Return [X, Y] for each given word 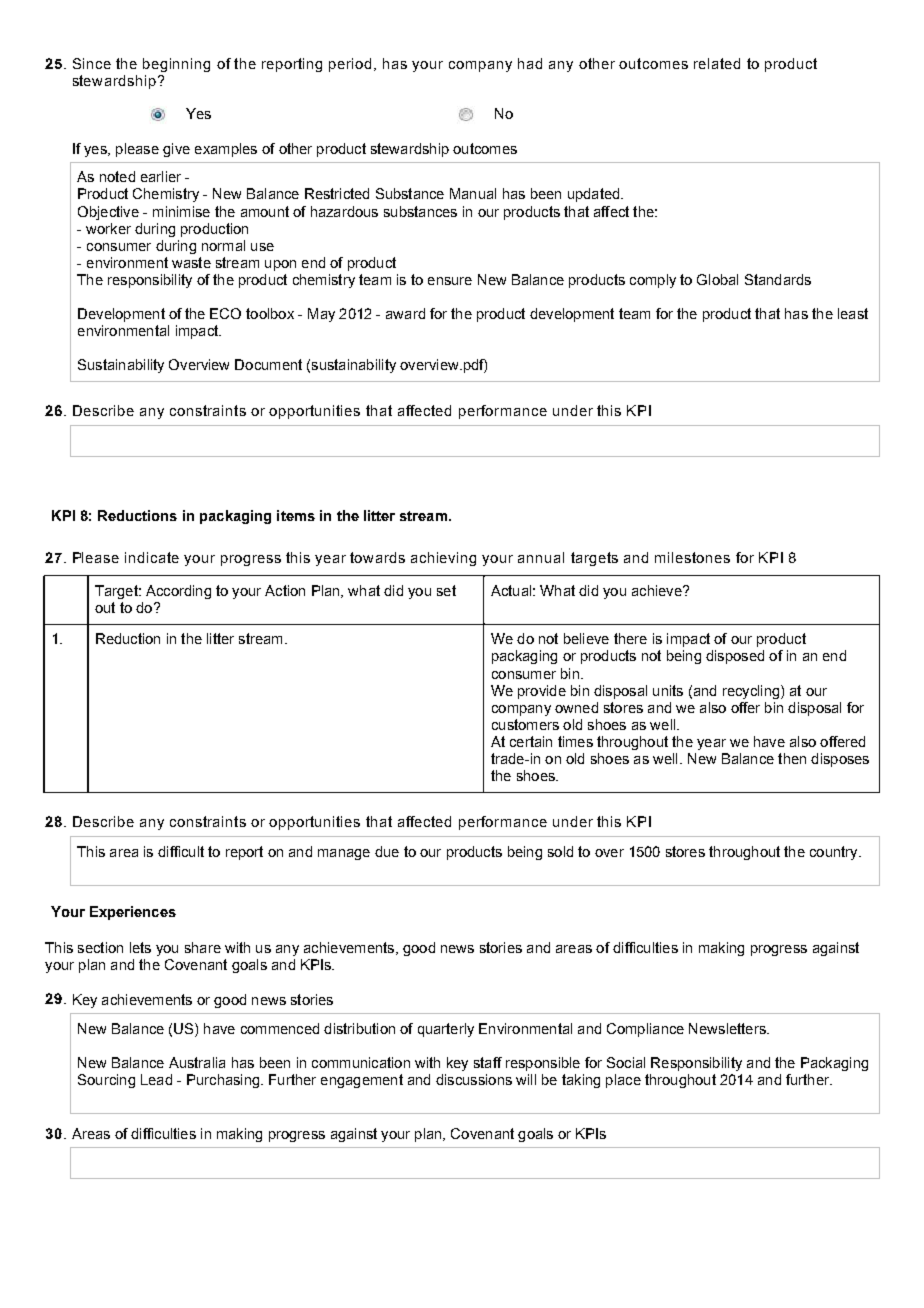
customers [525, 724]
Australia [197, 1062]
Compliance [645, 1030]
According [178, 592]
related [717, 63]
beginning [176, 65]
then [792, 758]
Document [268, 364]
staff [488, 1062]
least [853, 313]
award [405, 313]
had [530, 63]
